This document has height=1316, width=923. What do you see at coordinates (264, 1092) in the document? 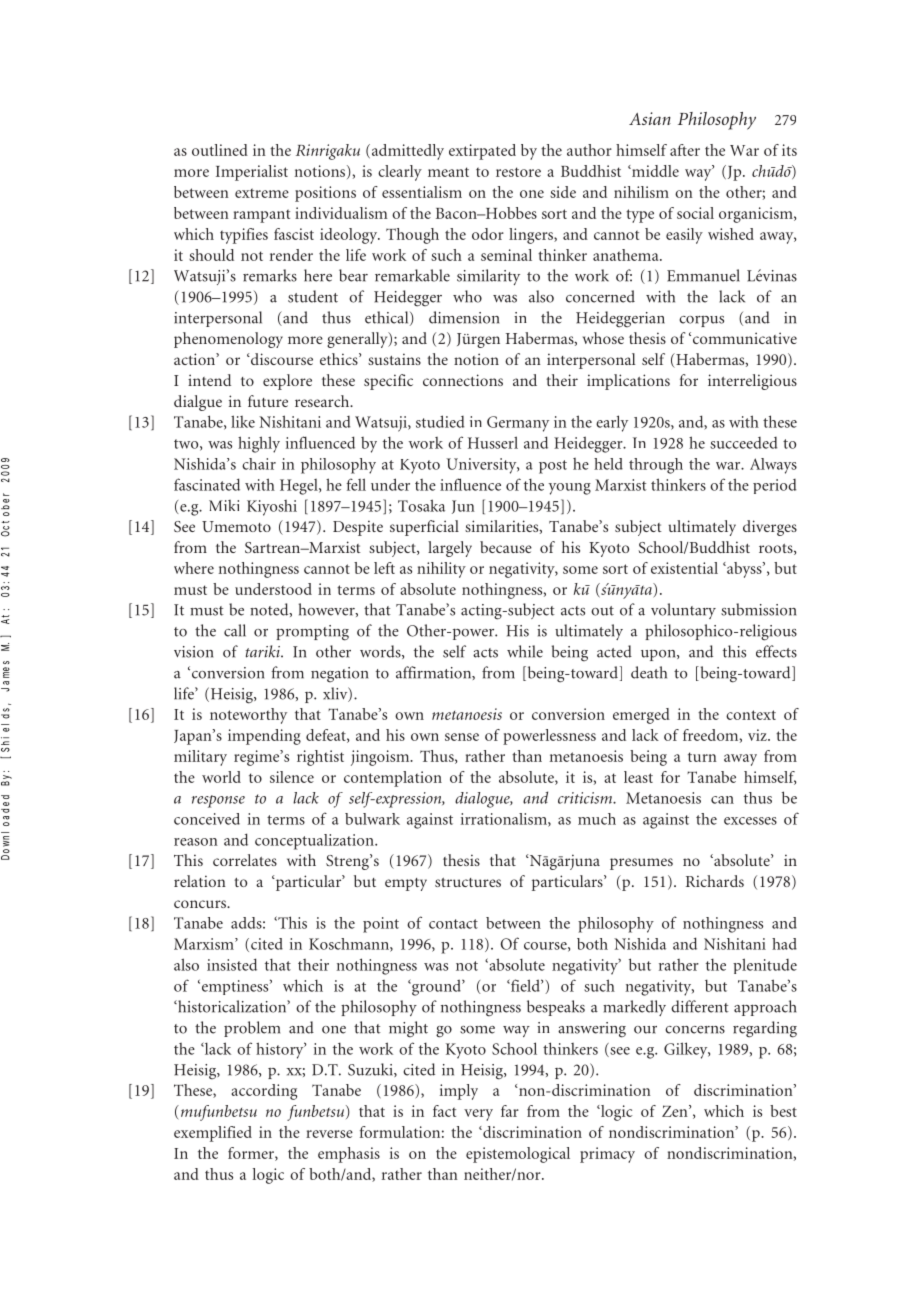
I see `according` at bounding box center [264, 1092].
